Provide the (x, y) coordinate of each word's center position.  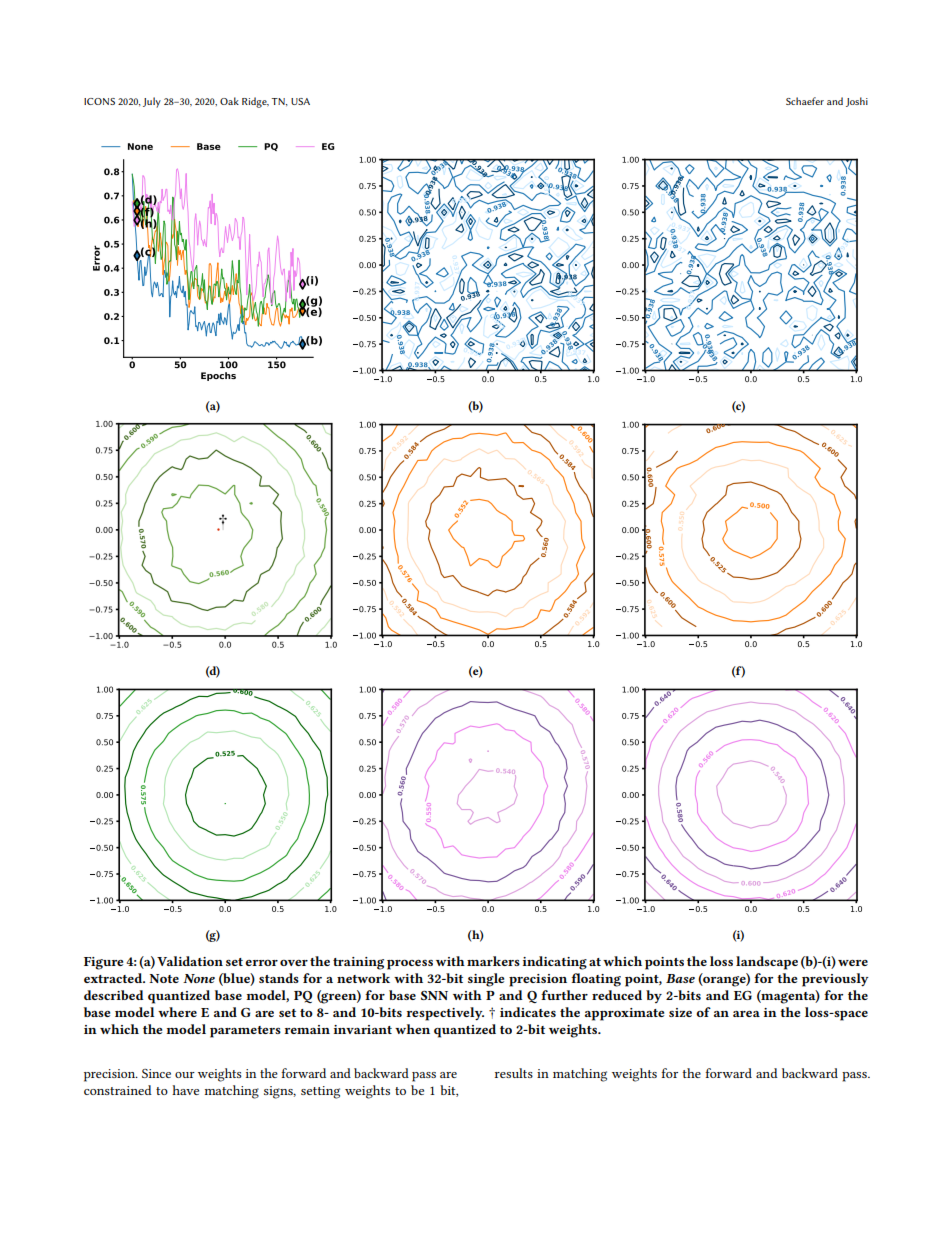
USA (300, 101)
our (185, 1075)
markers (493, 961)
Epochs (218, 376)
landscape (767, 963)
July (152, 102)
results (514, 1073)
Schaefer (805, 101)
